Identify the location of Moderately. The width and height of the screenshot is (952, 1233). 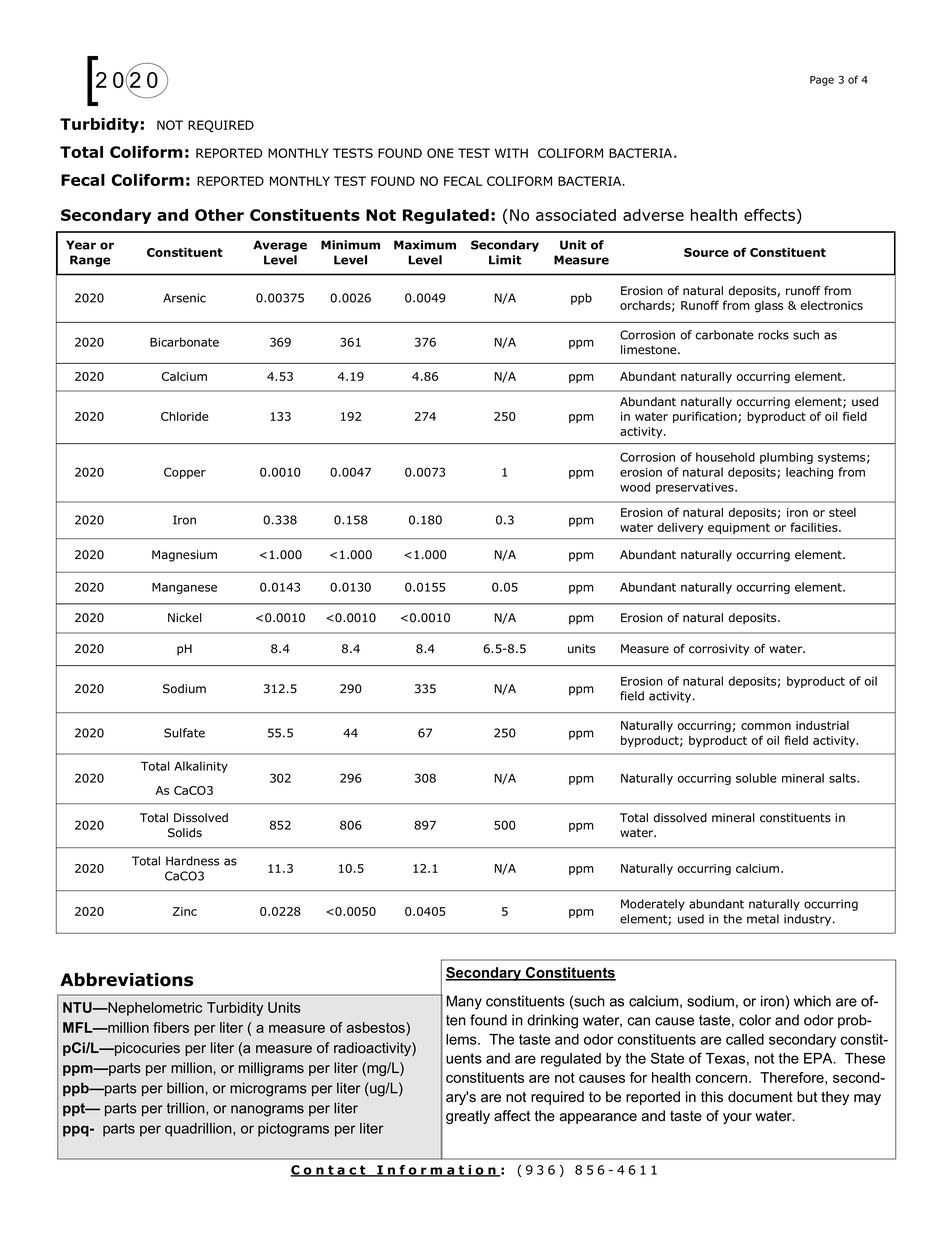
(653, 905).
